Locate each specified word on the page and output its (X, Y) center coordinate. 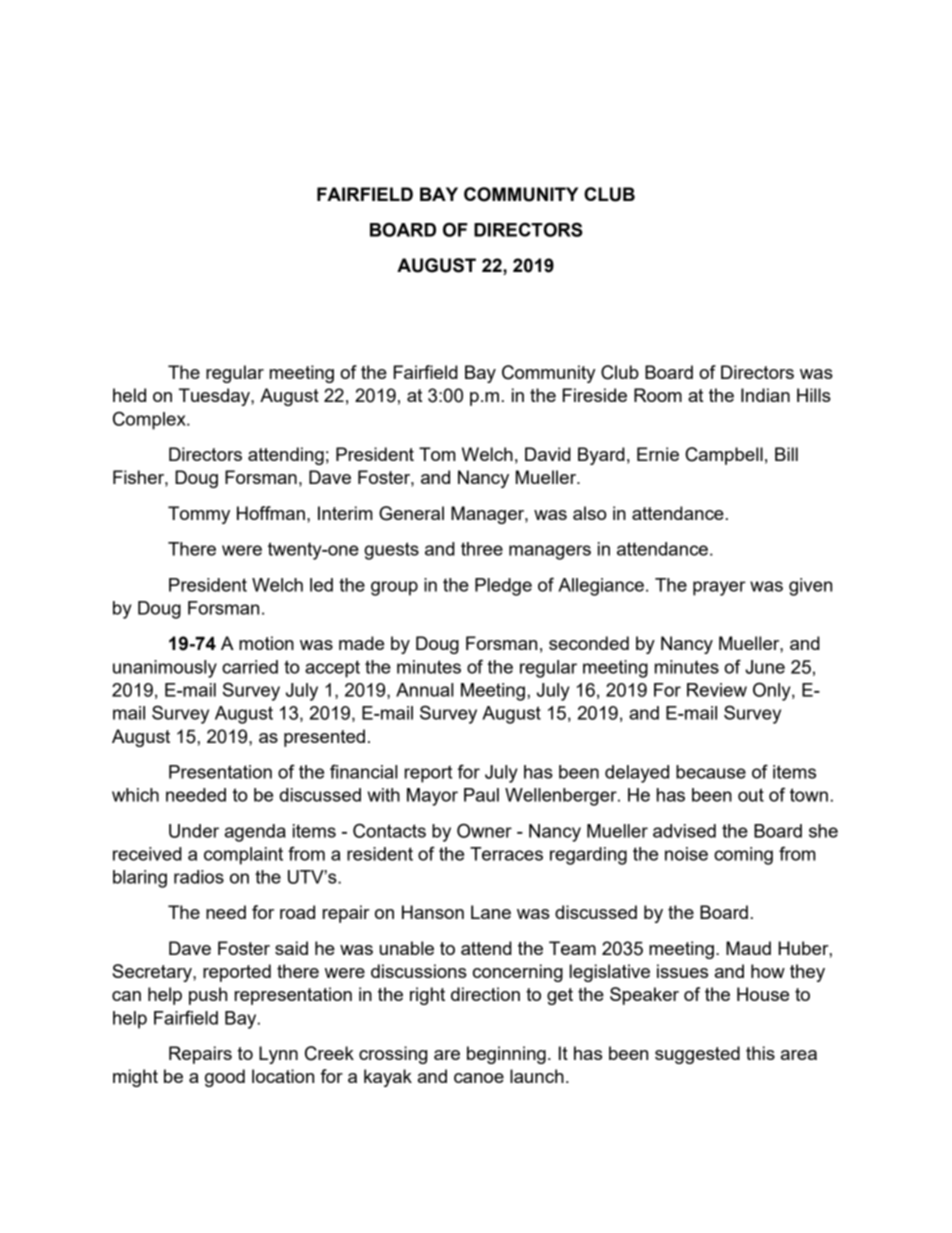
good (225, 1078)
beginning (506, 1055)
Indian (765, 395)
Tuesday (215, 397)
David (548, 454)
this (760, 1053)
